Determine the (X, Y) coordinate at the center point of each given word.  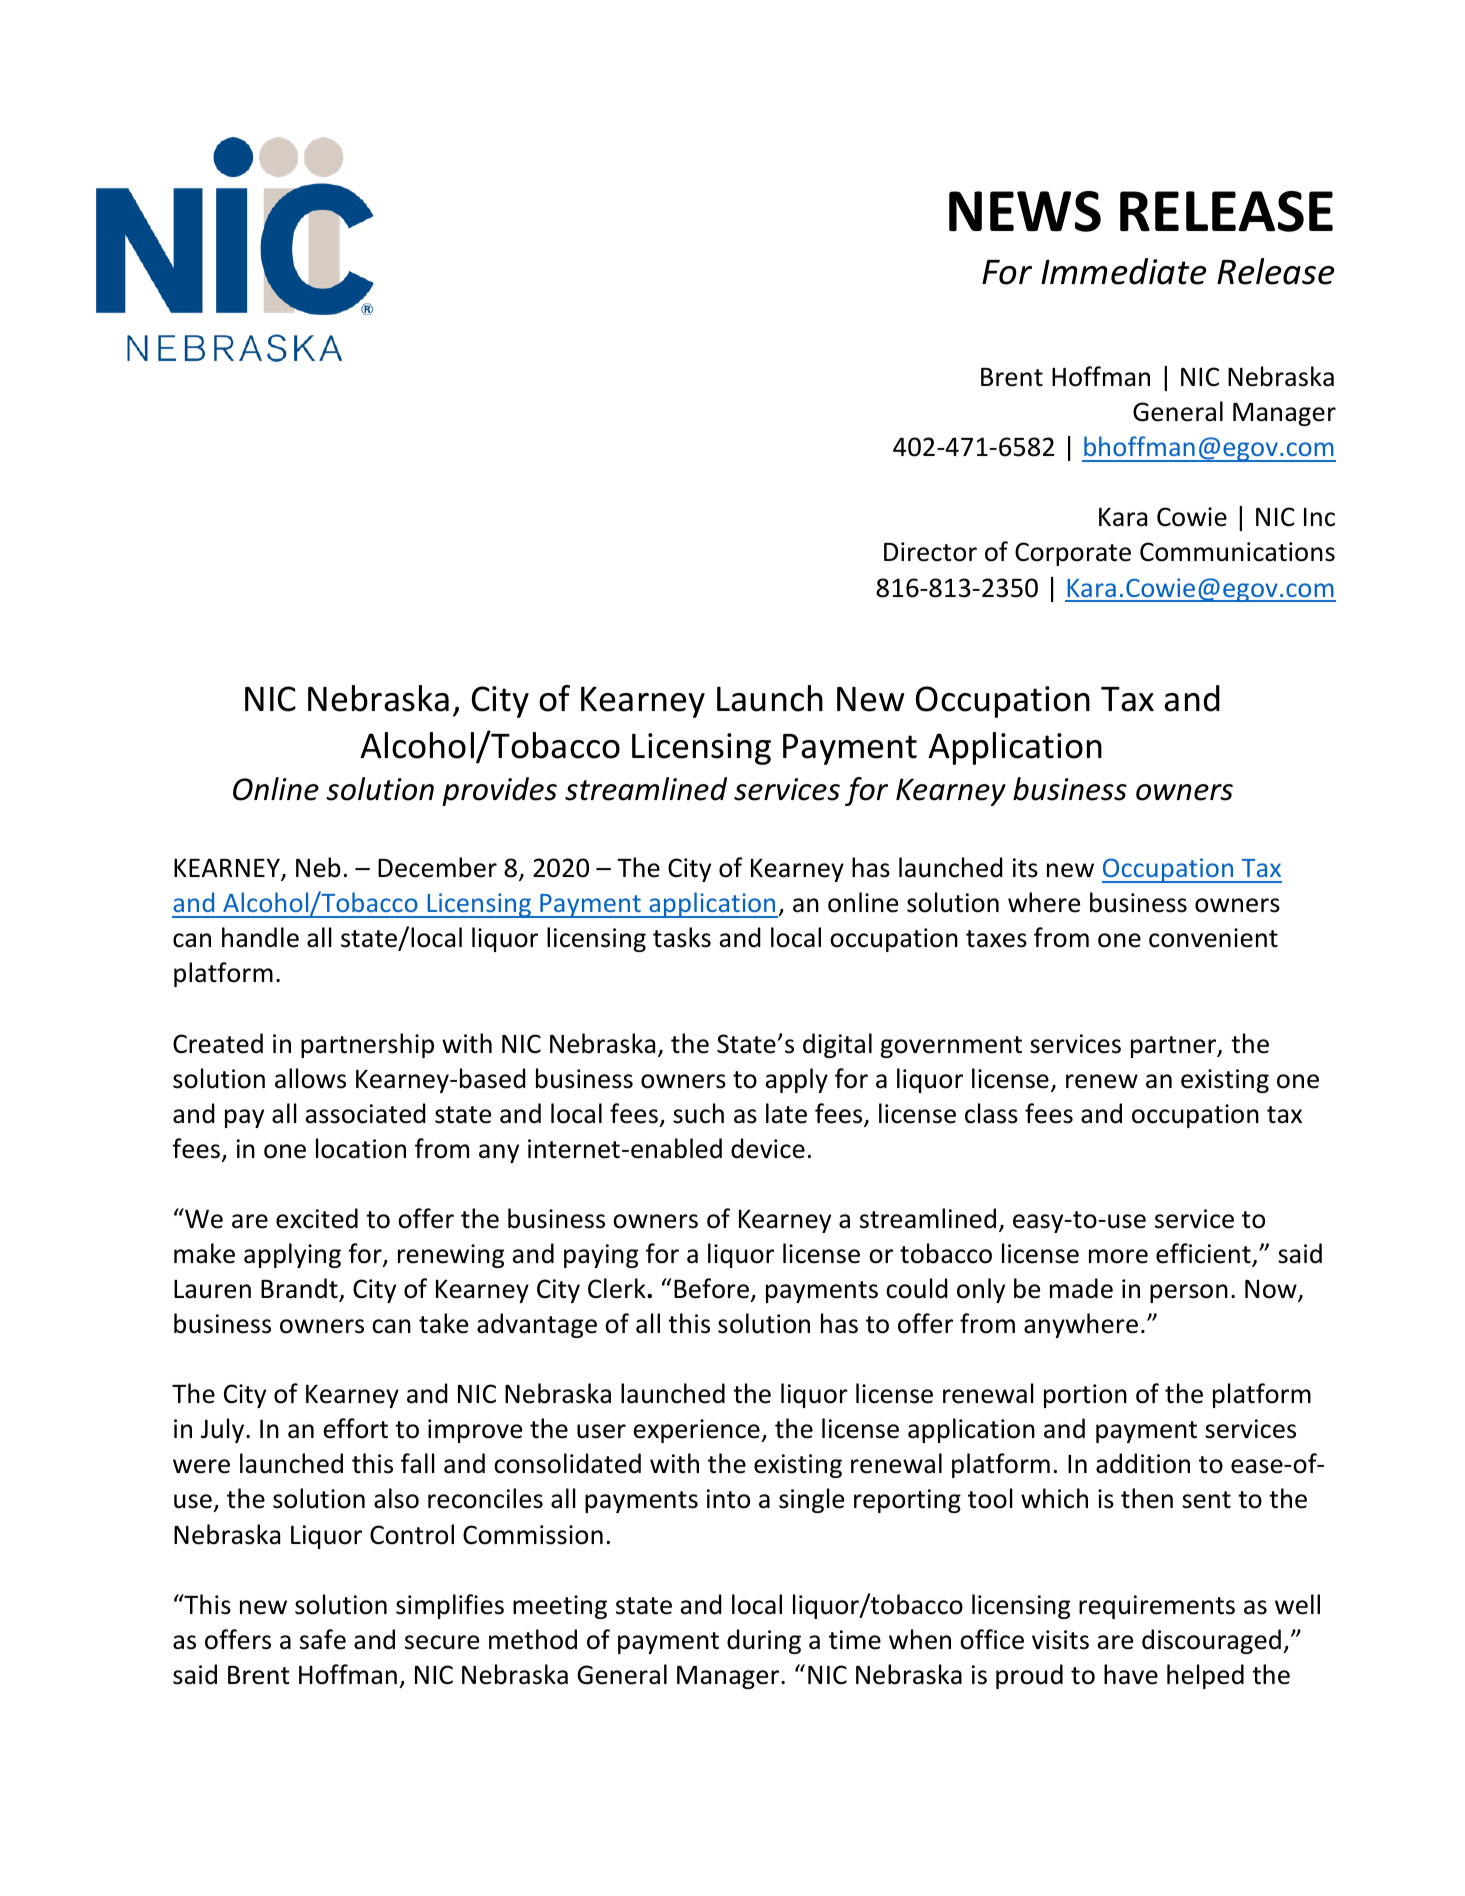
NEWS (1025, 211)
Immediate (1124, 271)
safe (323, 1639)
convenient (1213, 938)
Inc (1319, 517)
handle (260, 937)
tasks (682, 937)
